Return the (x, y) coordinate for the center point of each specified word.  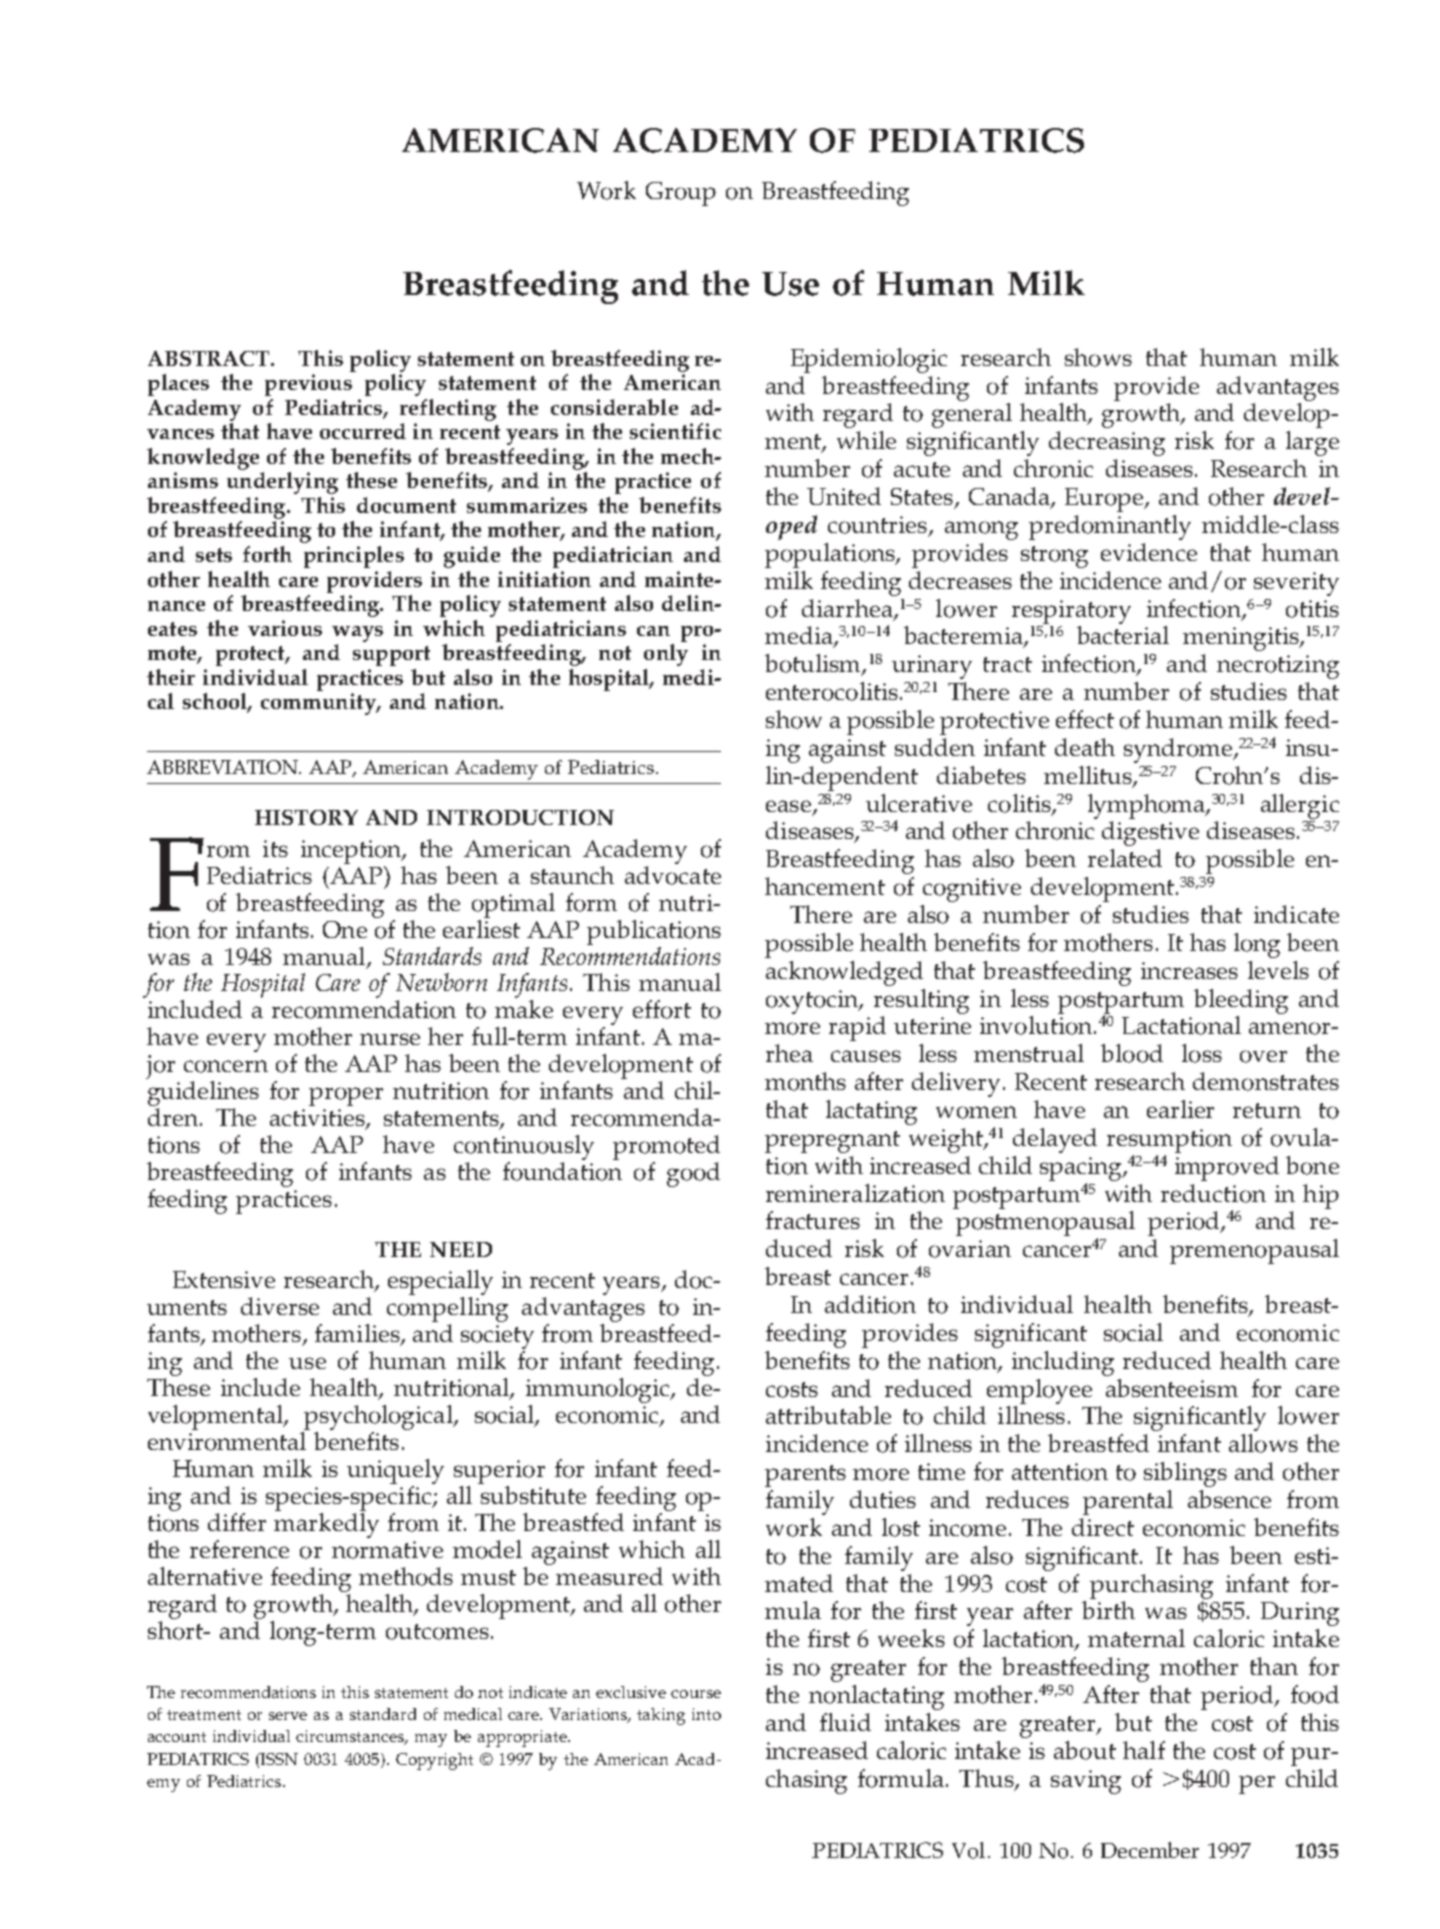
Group (681, 194)
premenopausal (1254, 1251)
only (666, 655)
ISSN (278, 1759)
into (706, 1714)
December (1150, 1850)
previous (308, 385)
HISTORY (306, 817)
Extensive (224, 1279)
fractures (813, 1220)
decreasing (1107, 443)
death (1085, 747)
